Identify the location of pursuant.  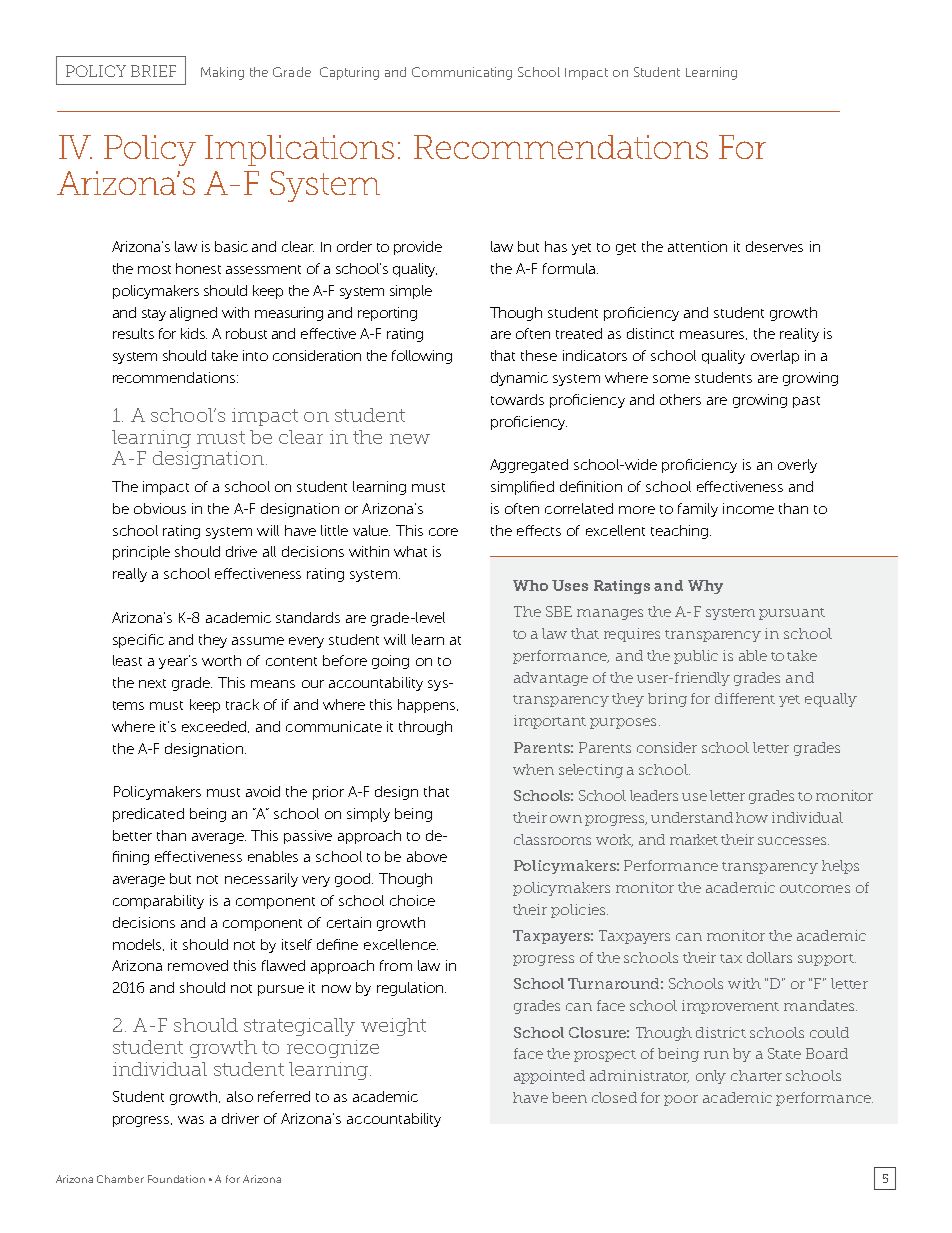
(792, 614).
